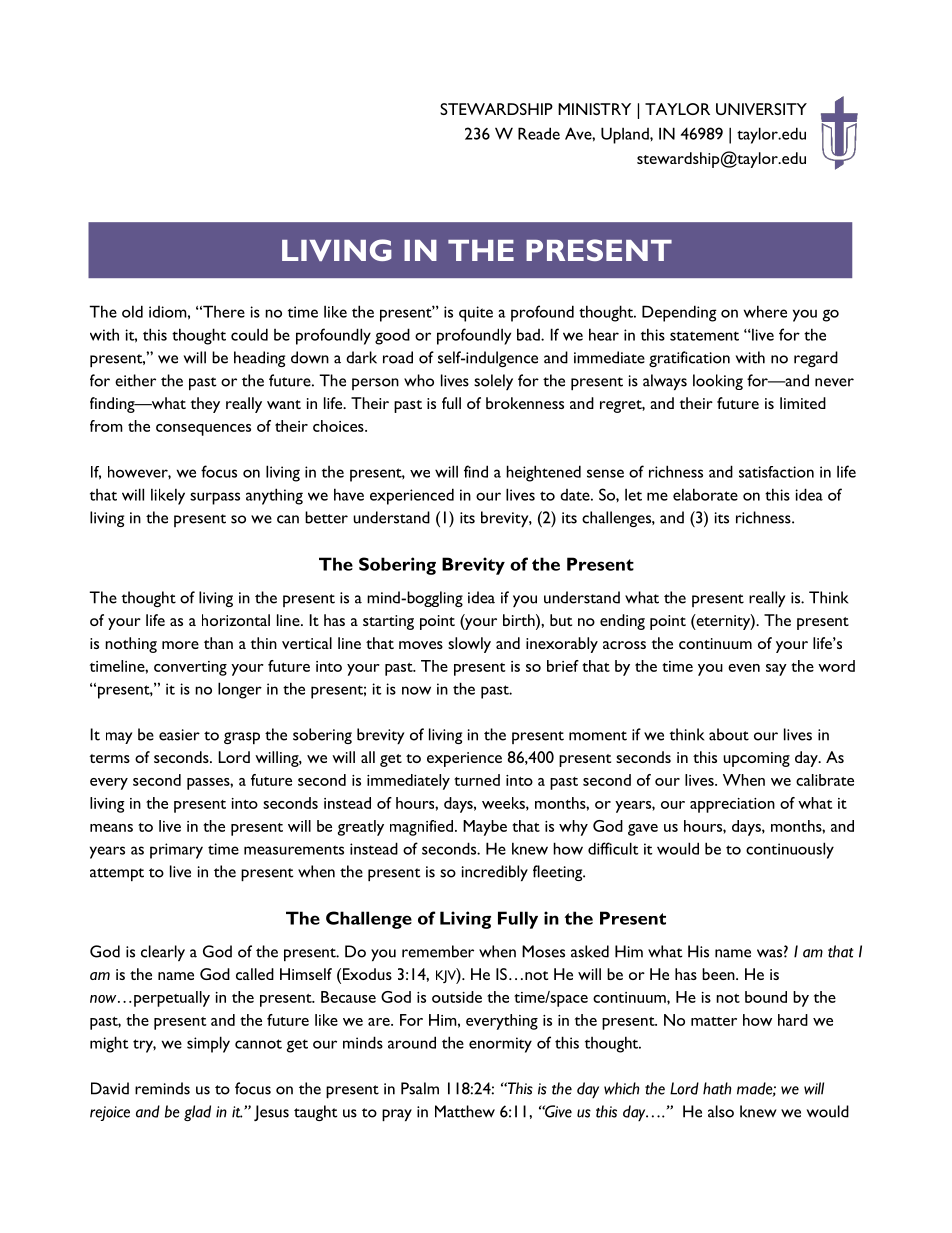 This image has height=1233, width=952. Describe the element at coordinates (132, 311) in the image. I see `old` at that location.
